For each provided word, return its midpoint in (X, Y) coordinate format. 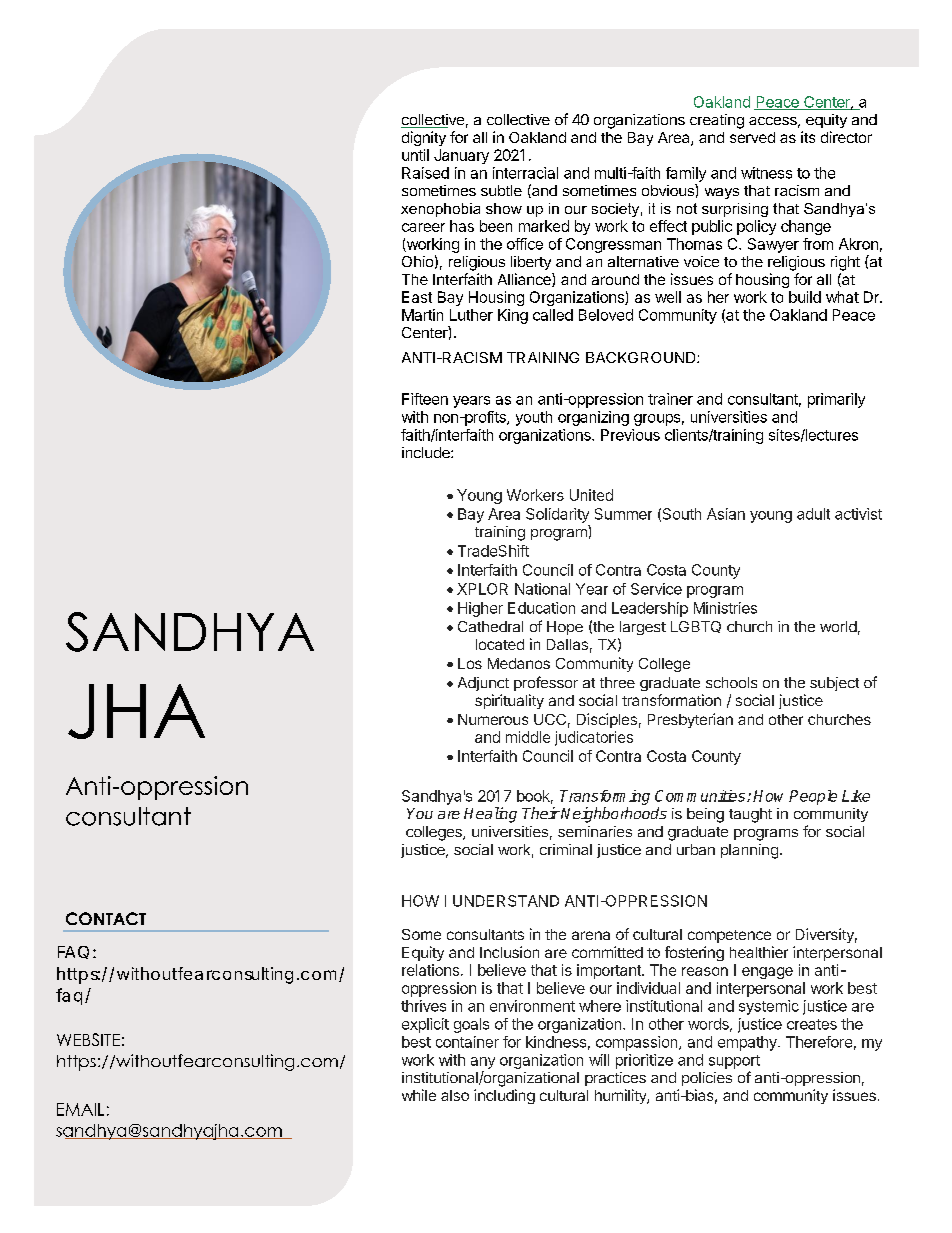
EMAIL (80, 1109)
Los (470, 663)
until (415, 155)
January (461, 156)
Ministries (725, 608)
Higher (480, 609)
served (752, 137)
